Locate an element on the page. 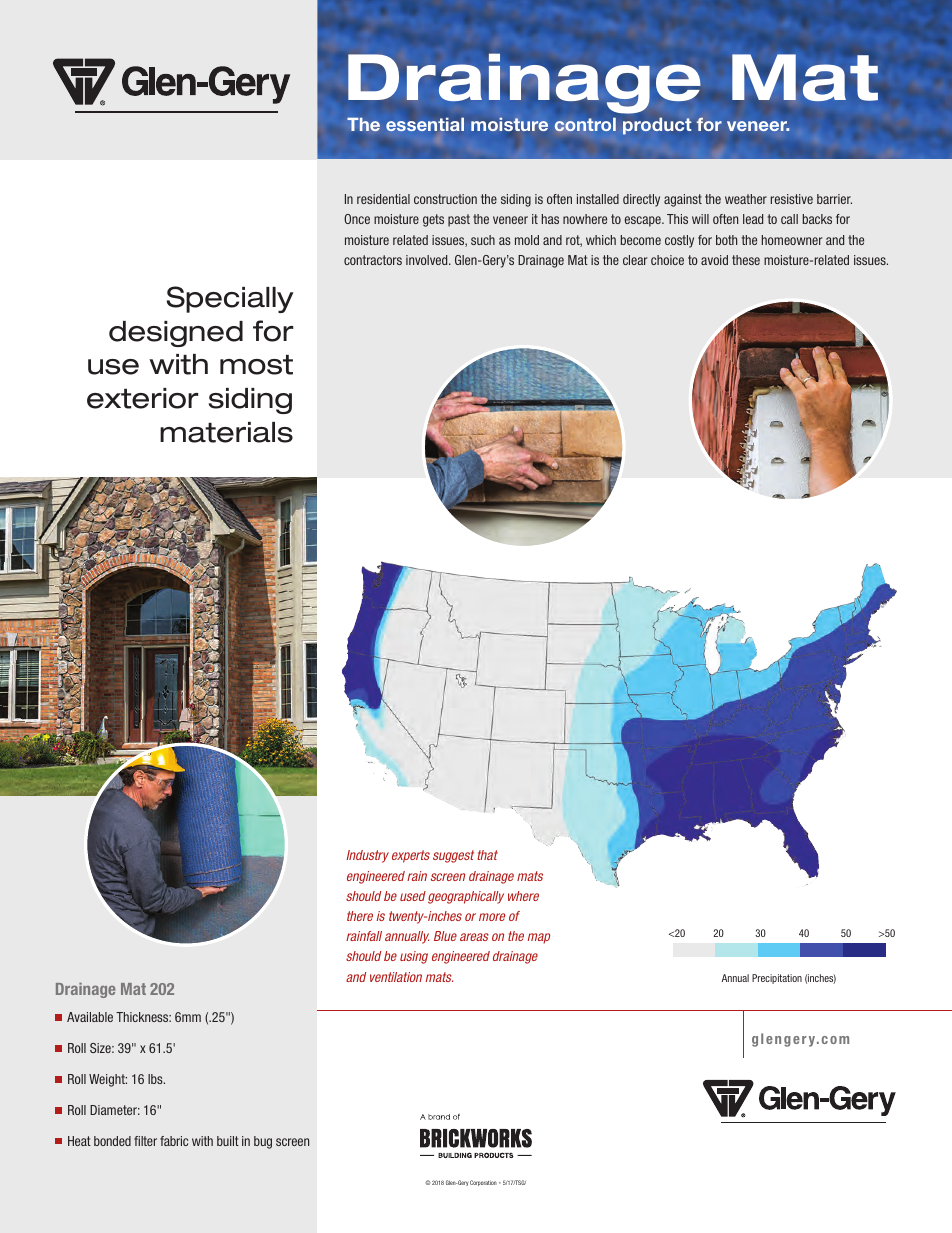  fabric is located at coordinates (174, 1141).
